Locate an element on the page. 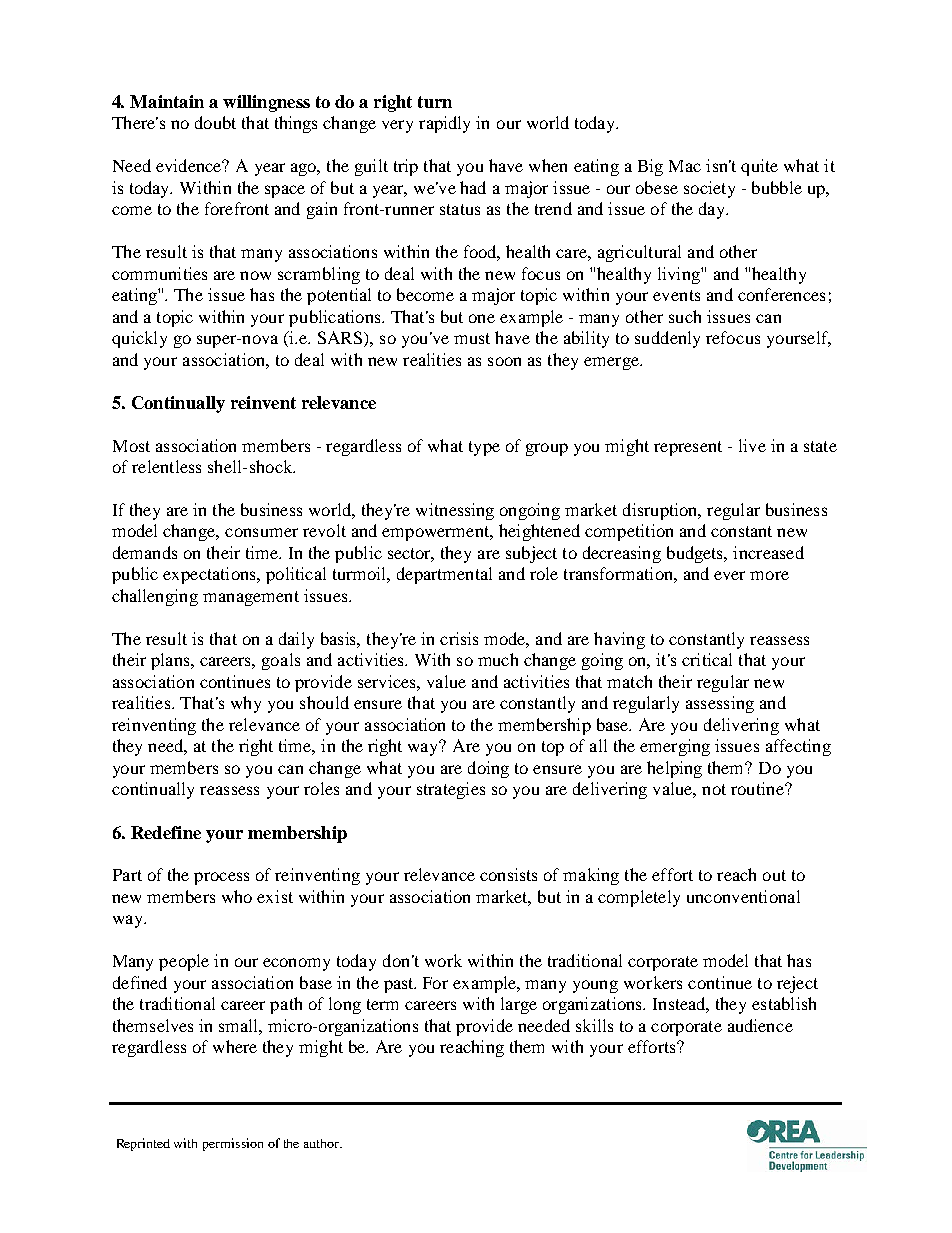 The image size is (952, 1233). strategies is located at coordinates (451, 790).
